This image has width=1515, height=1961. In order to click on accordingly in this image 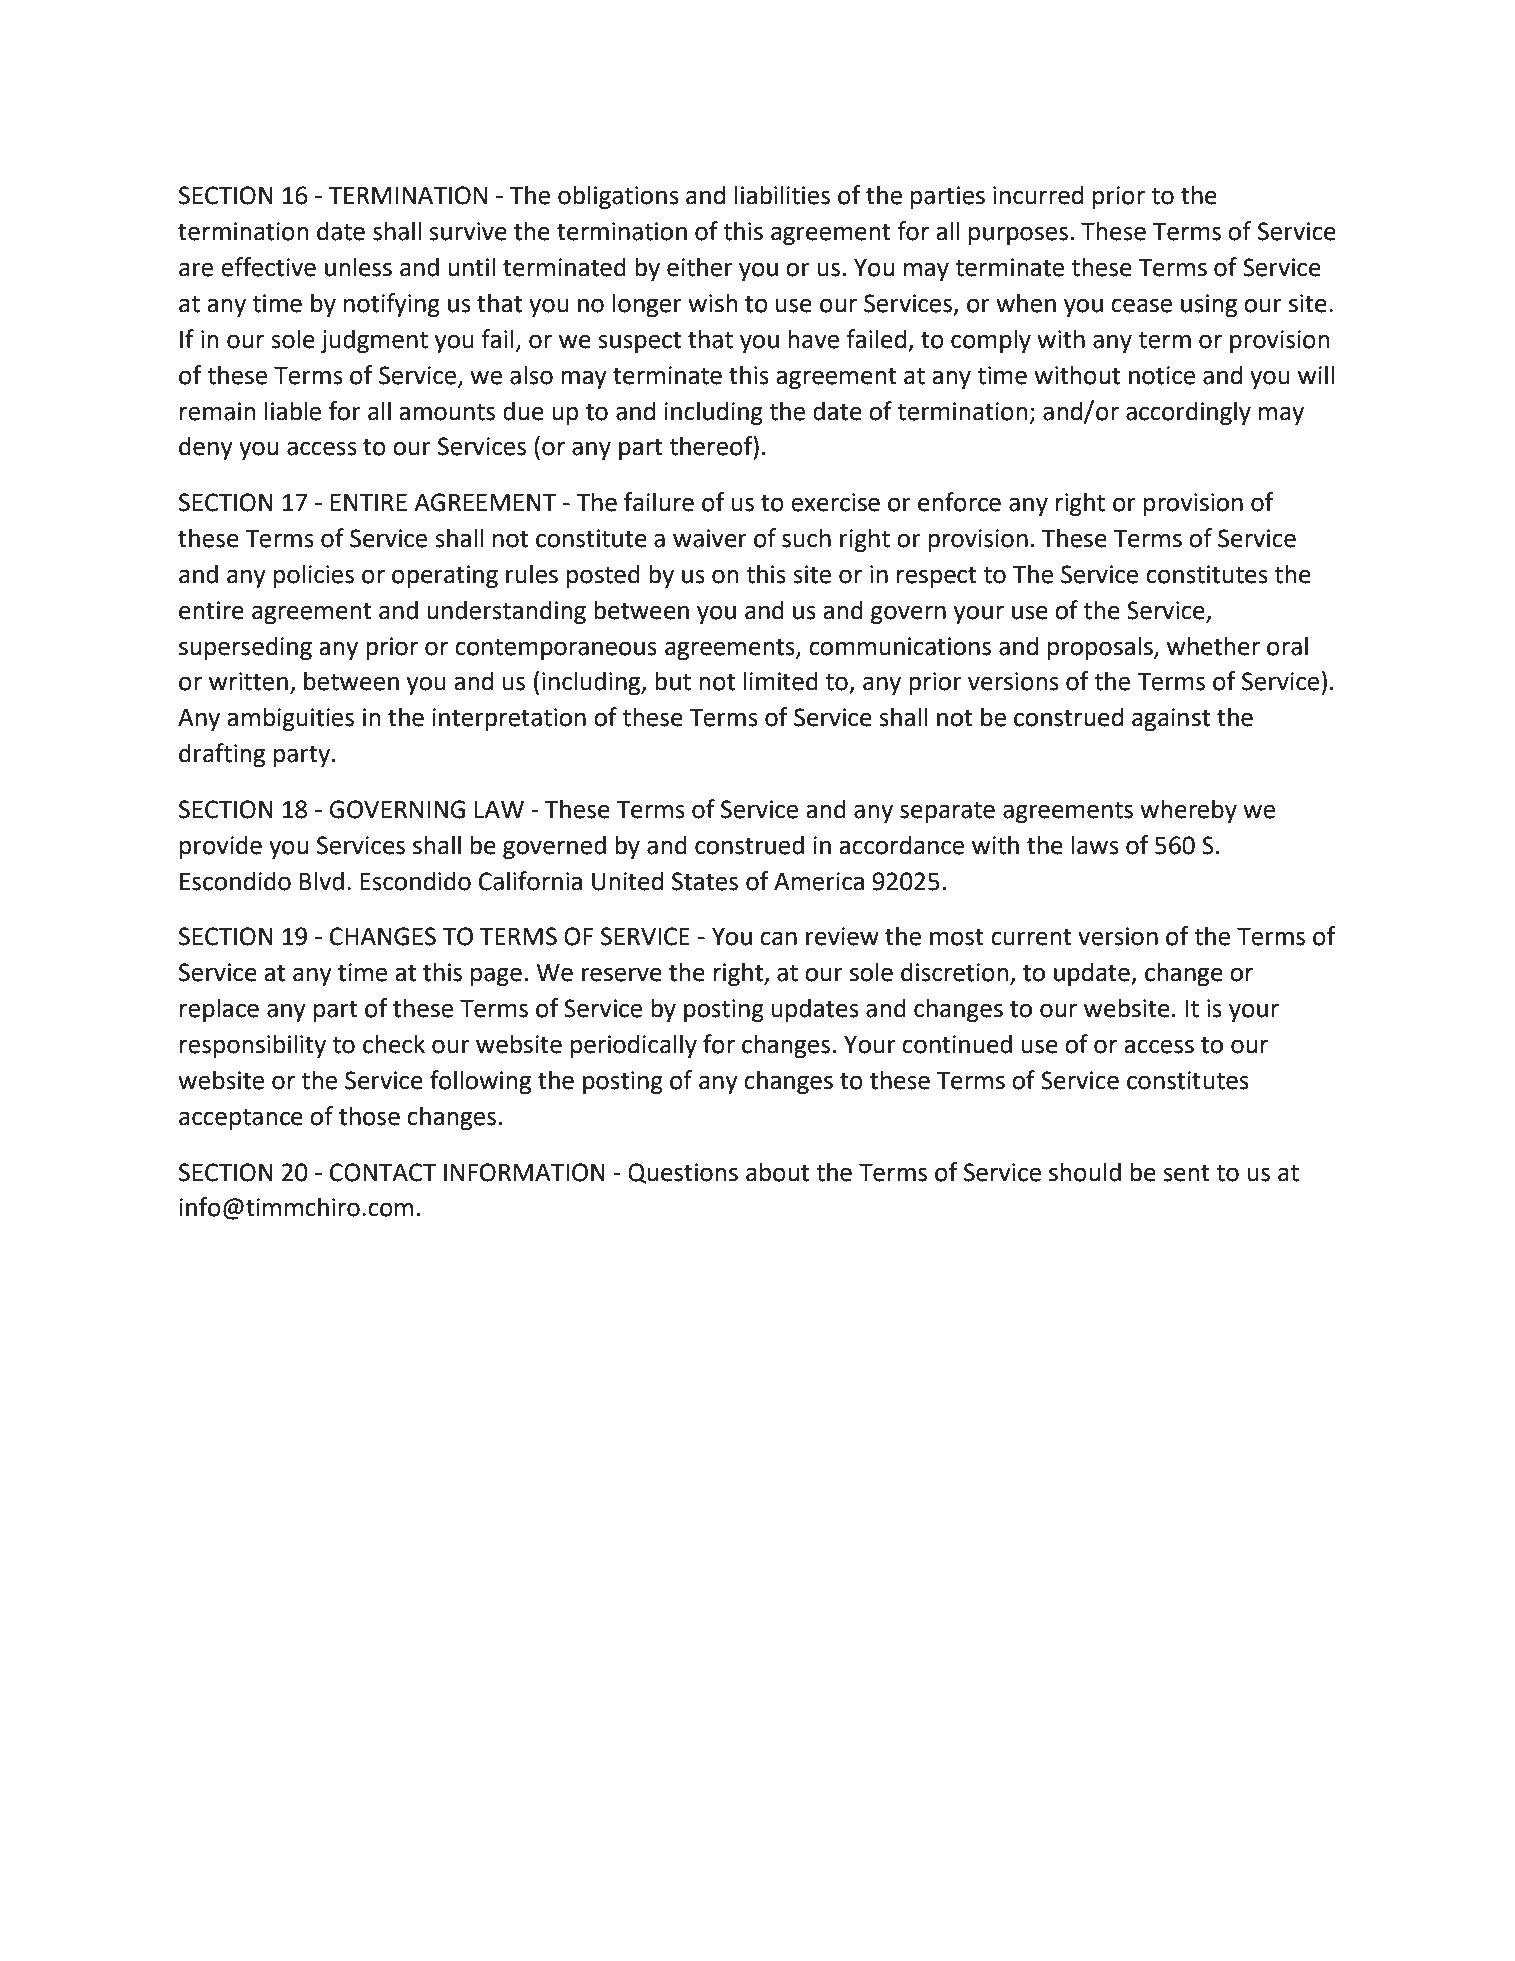, I will do `click(1188, 413)`.
